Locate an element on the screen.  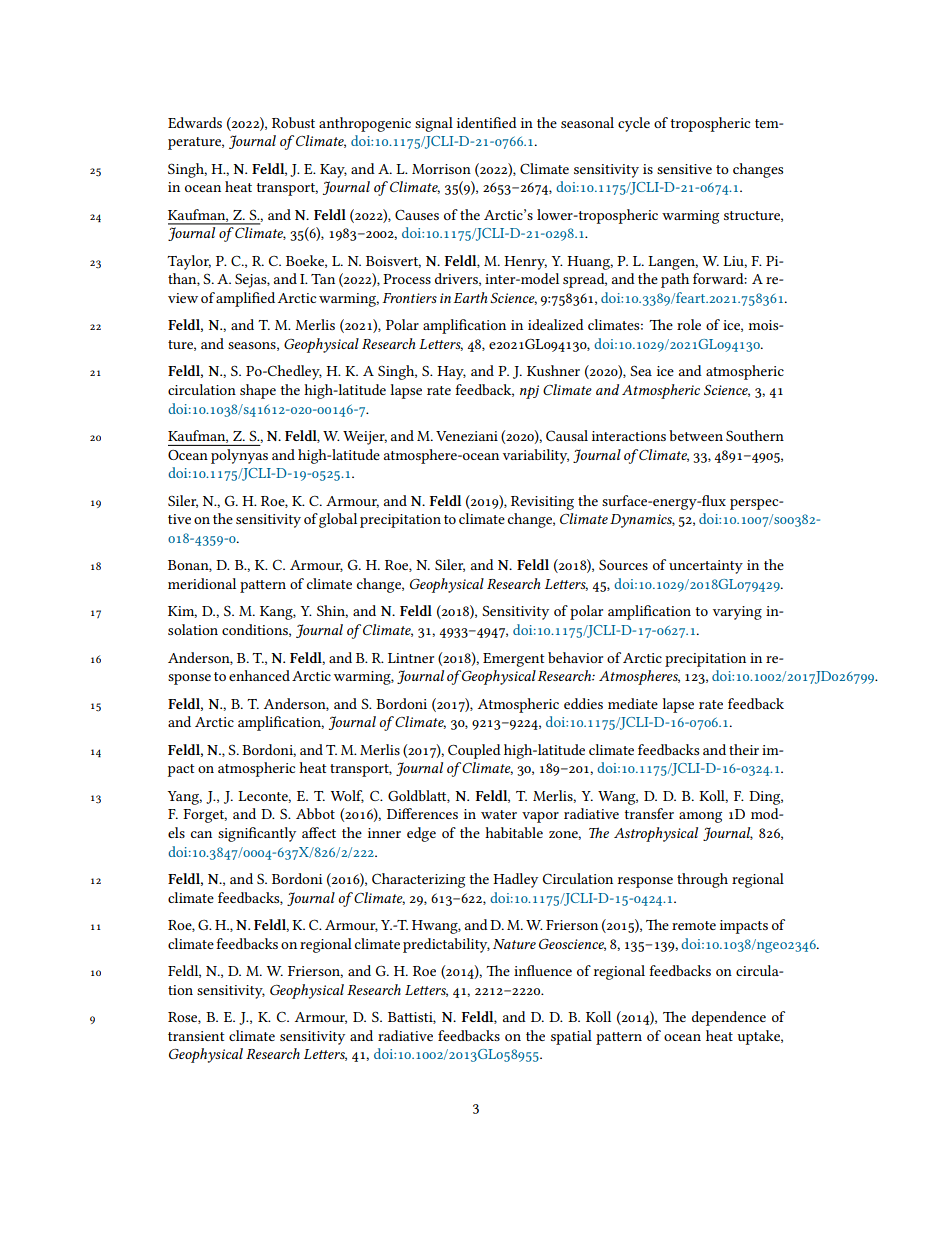
shape is located at coordinates (258, 391).
